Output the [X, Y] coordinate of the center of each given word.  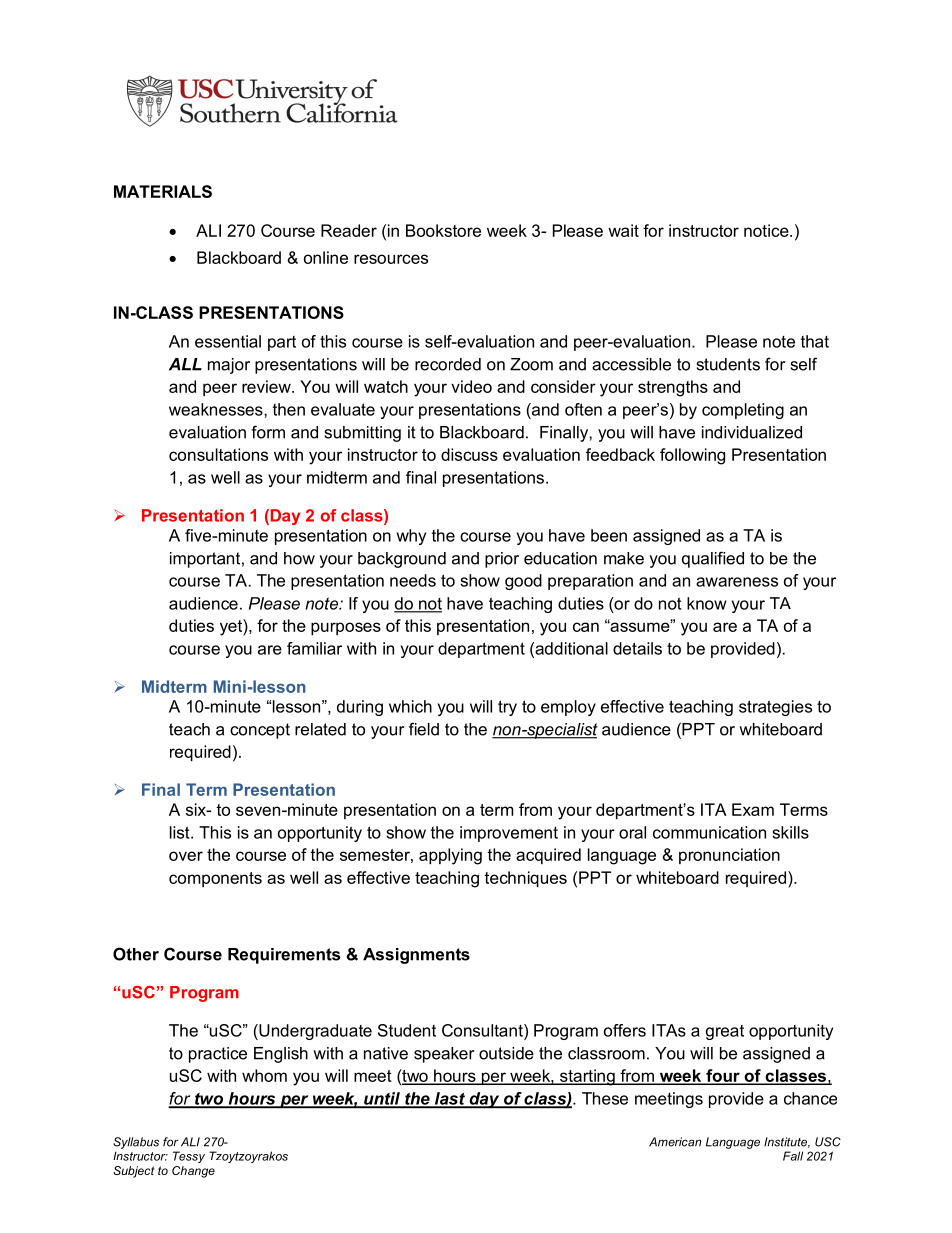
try [507, 708]
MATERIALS [163, 191]
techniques [525, 879]
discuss [469, 454]
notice [767, 230]
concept [260, 731]
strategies [775, 708]
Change [193, 1172]
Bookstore [443, 230]
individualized [752, 432]
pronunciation [729, 856]
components [215, 879]
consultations [218, 454]
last [449, 1099]
